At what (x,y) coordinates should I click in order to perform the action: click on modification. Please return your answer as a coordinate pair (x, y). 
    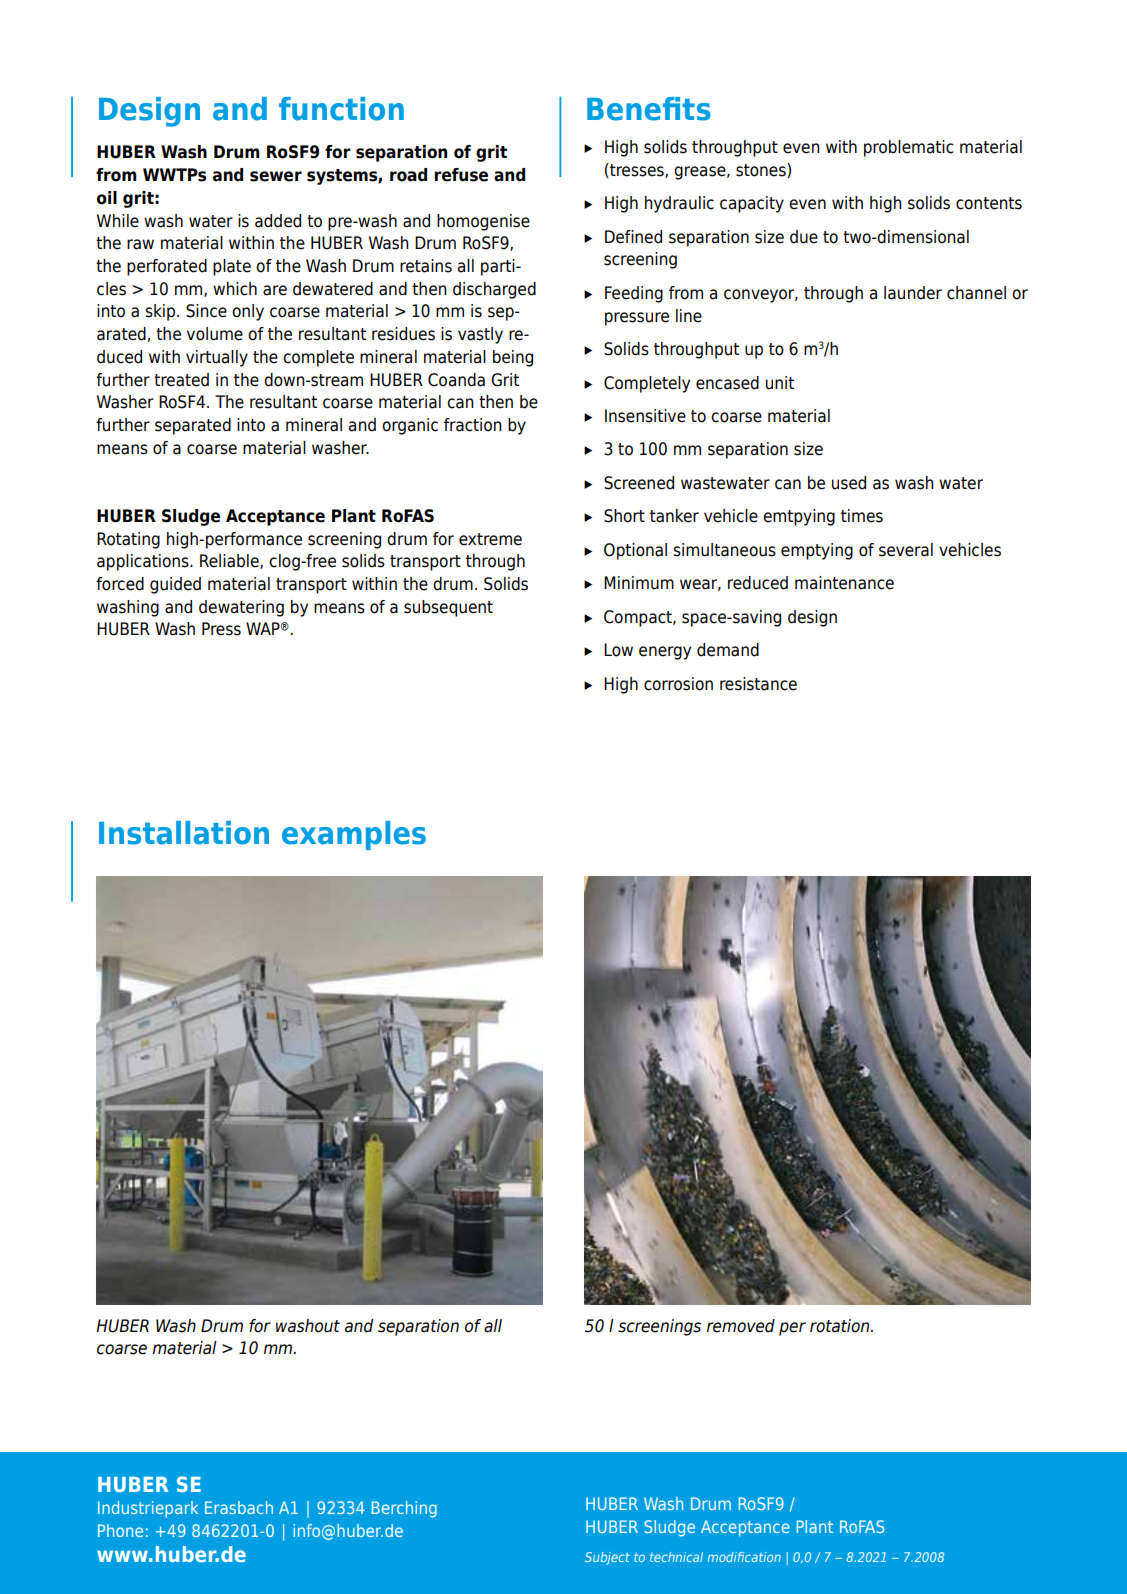
    Looking at the image, I should click on (744, 1557).
